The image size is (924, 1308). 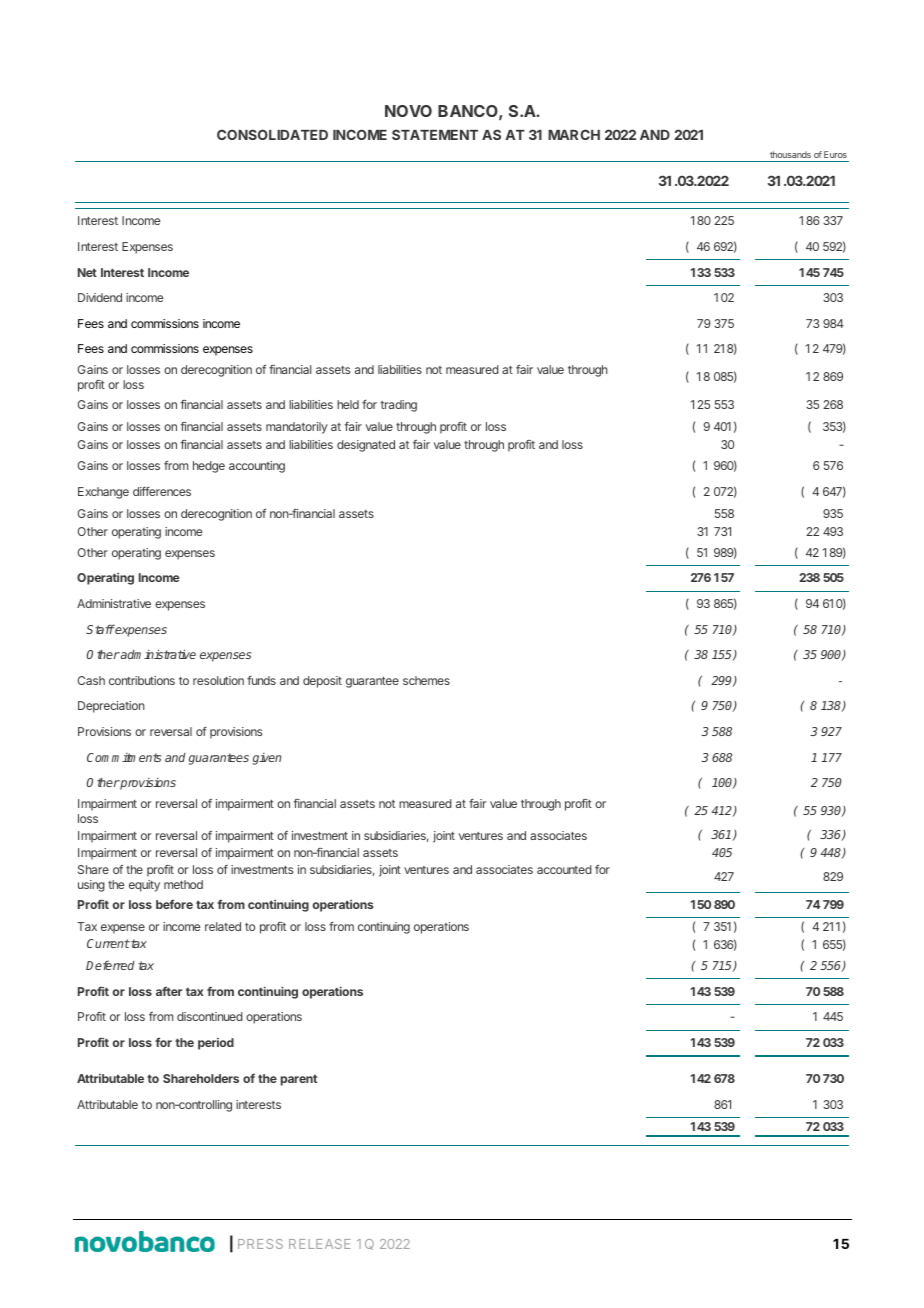 What do you see at coordinates (398, 406) in the screenshot?
I see `trading` at bounding box center [398, 406].
